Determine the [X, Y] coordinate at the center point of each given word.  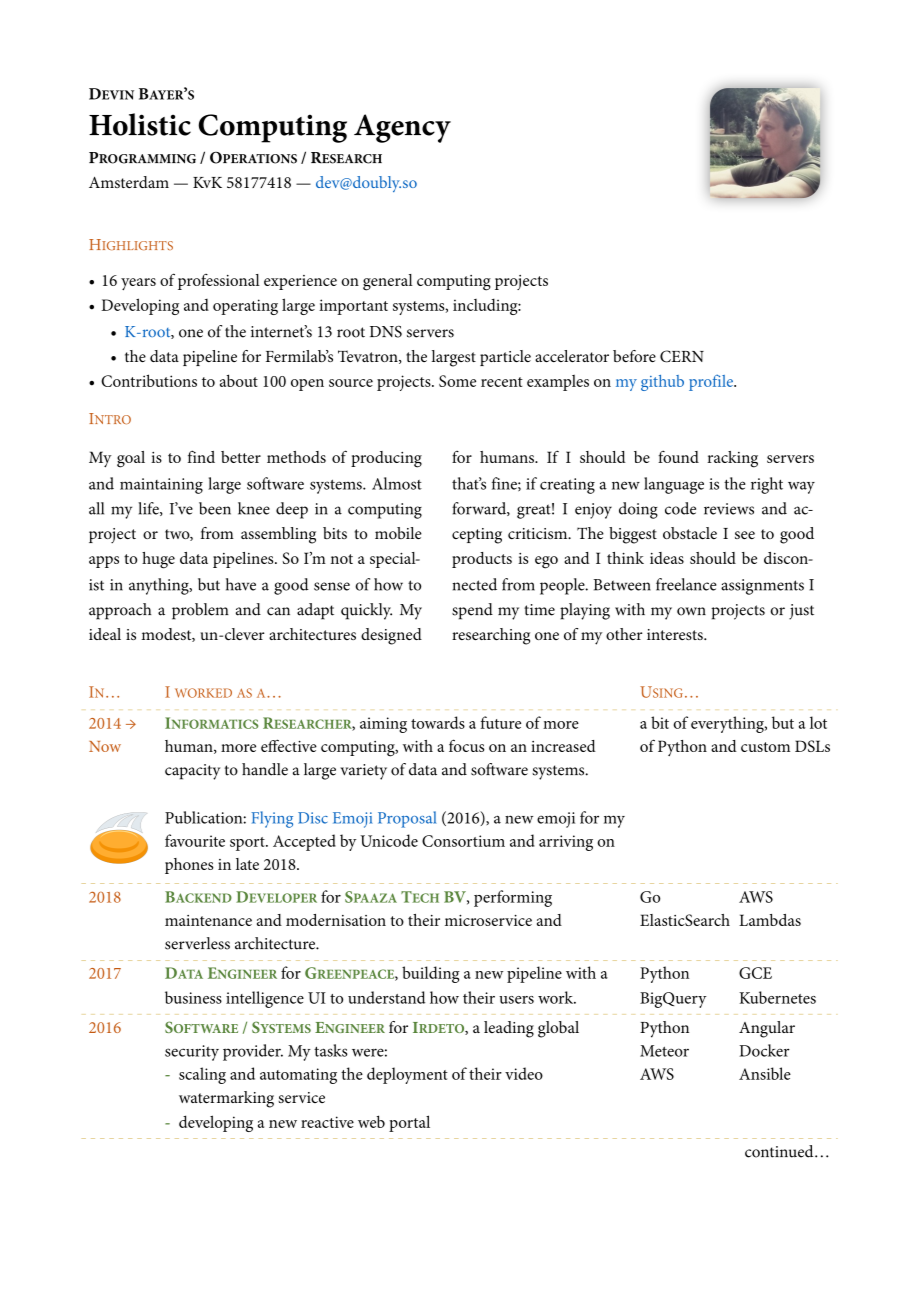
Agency [402, 128]
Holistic [140, 124]
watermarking [226, 1099]
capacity [192, 772]
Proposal [407, 819]
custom [765, 747]
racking [732, 459]
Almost [397, 483]
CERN [682, 356]
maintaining [161, 486]
